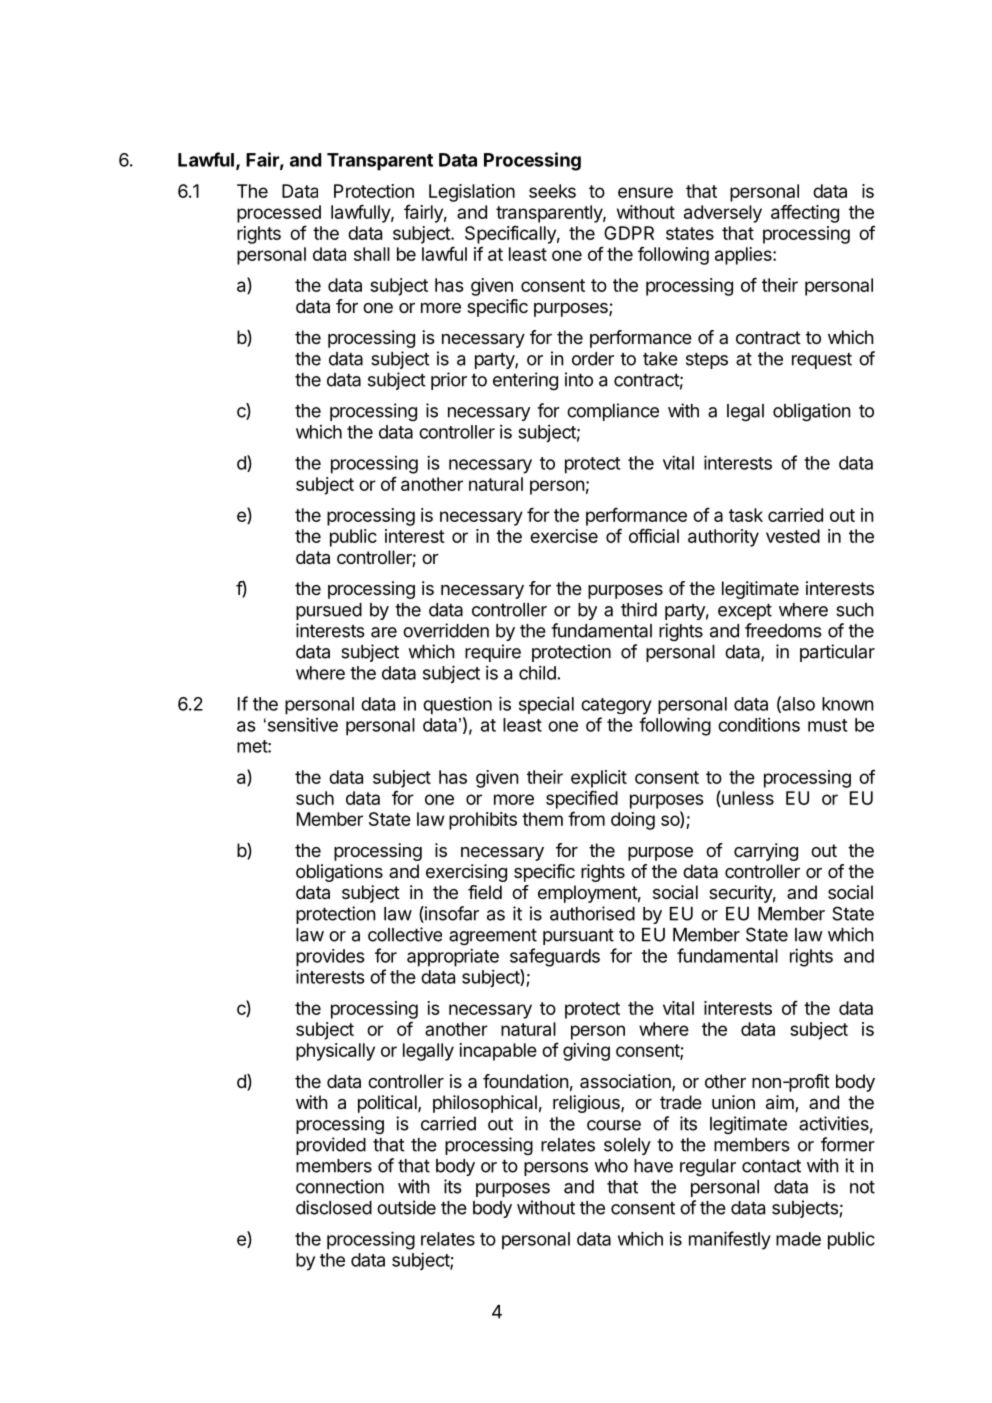 This page has height=1403, width=992. What do you see at coordinates (449, 381) in the page?
I see `prior` at bounding box center [449, 381].
